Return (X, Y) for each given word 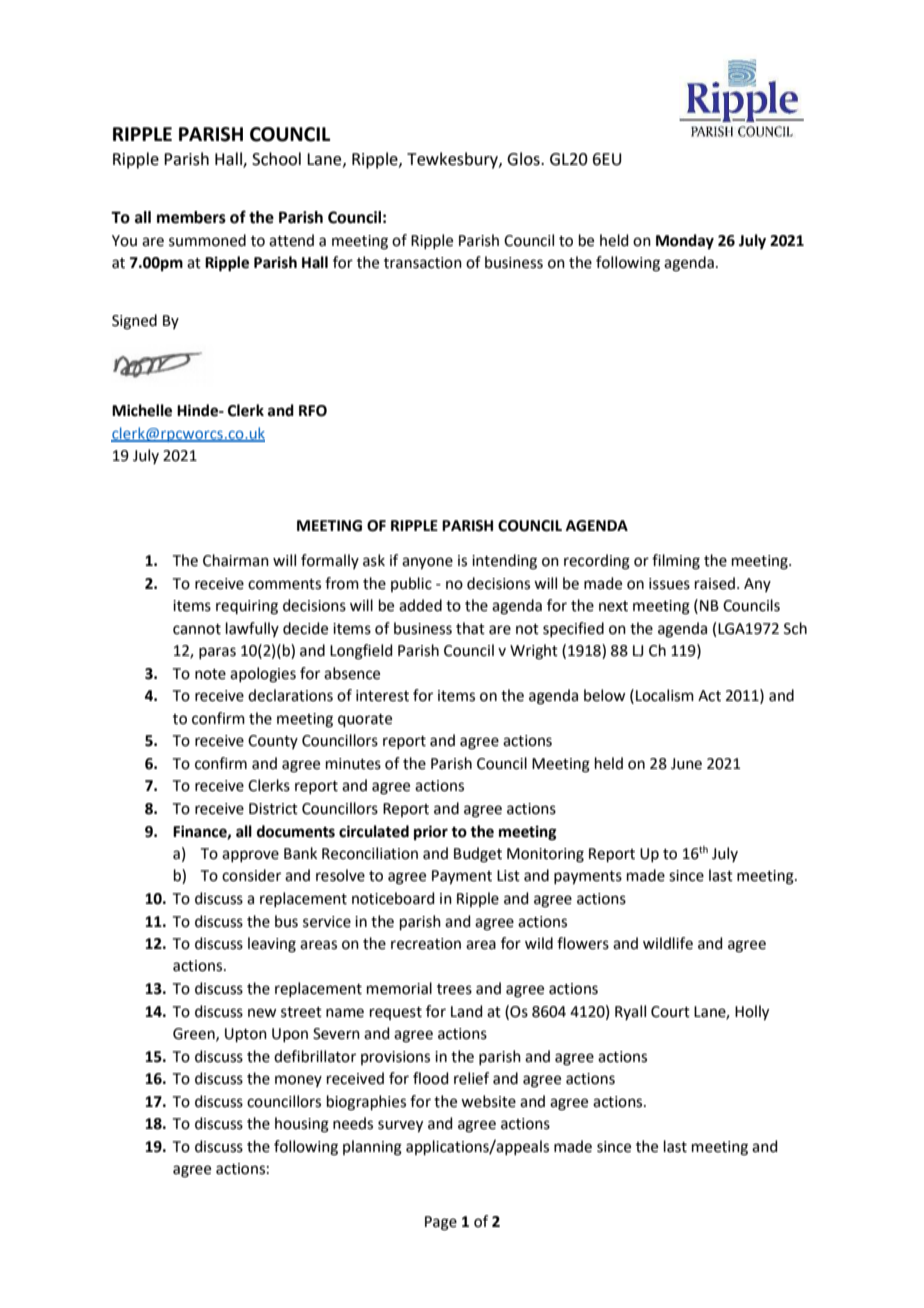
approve (250, 856)
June (686, 764)
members (191, 217)
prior (431, 833)
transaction (423, 263)
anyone (427, 563)
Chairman (236, 560)
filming (676, 562)
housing (302, 1125)
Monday (685, 242)
